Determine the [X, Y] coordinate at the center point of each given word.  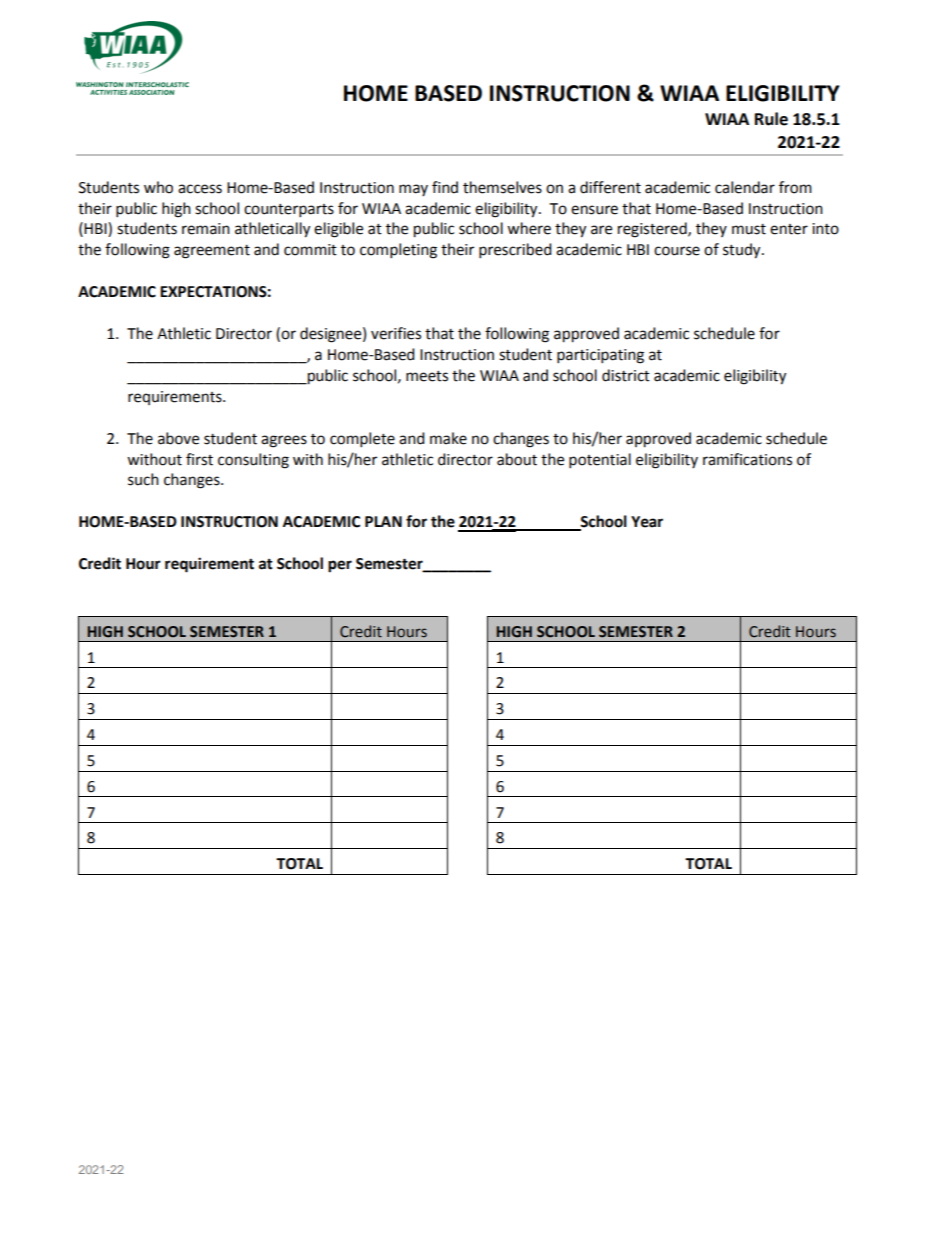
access [200, 189]
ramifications [747, 459]
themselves [502, 187]
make [448, 438]
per [340, 566]
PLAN [383, 521]
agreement [212, 252]
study [743, 251]
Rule [771, 119]
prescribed [515, 251]
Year [647, 522]
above [178, 438]
